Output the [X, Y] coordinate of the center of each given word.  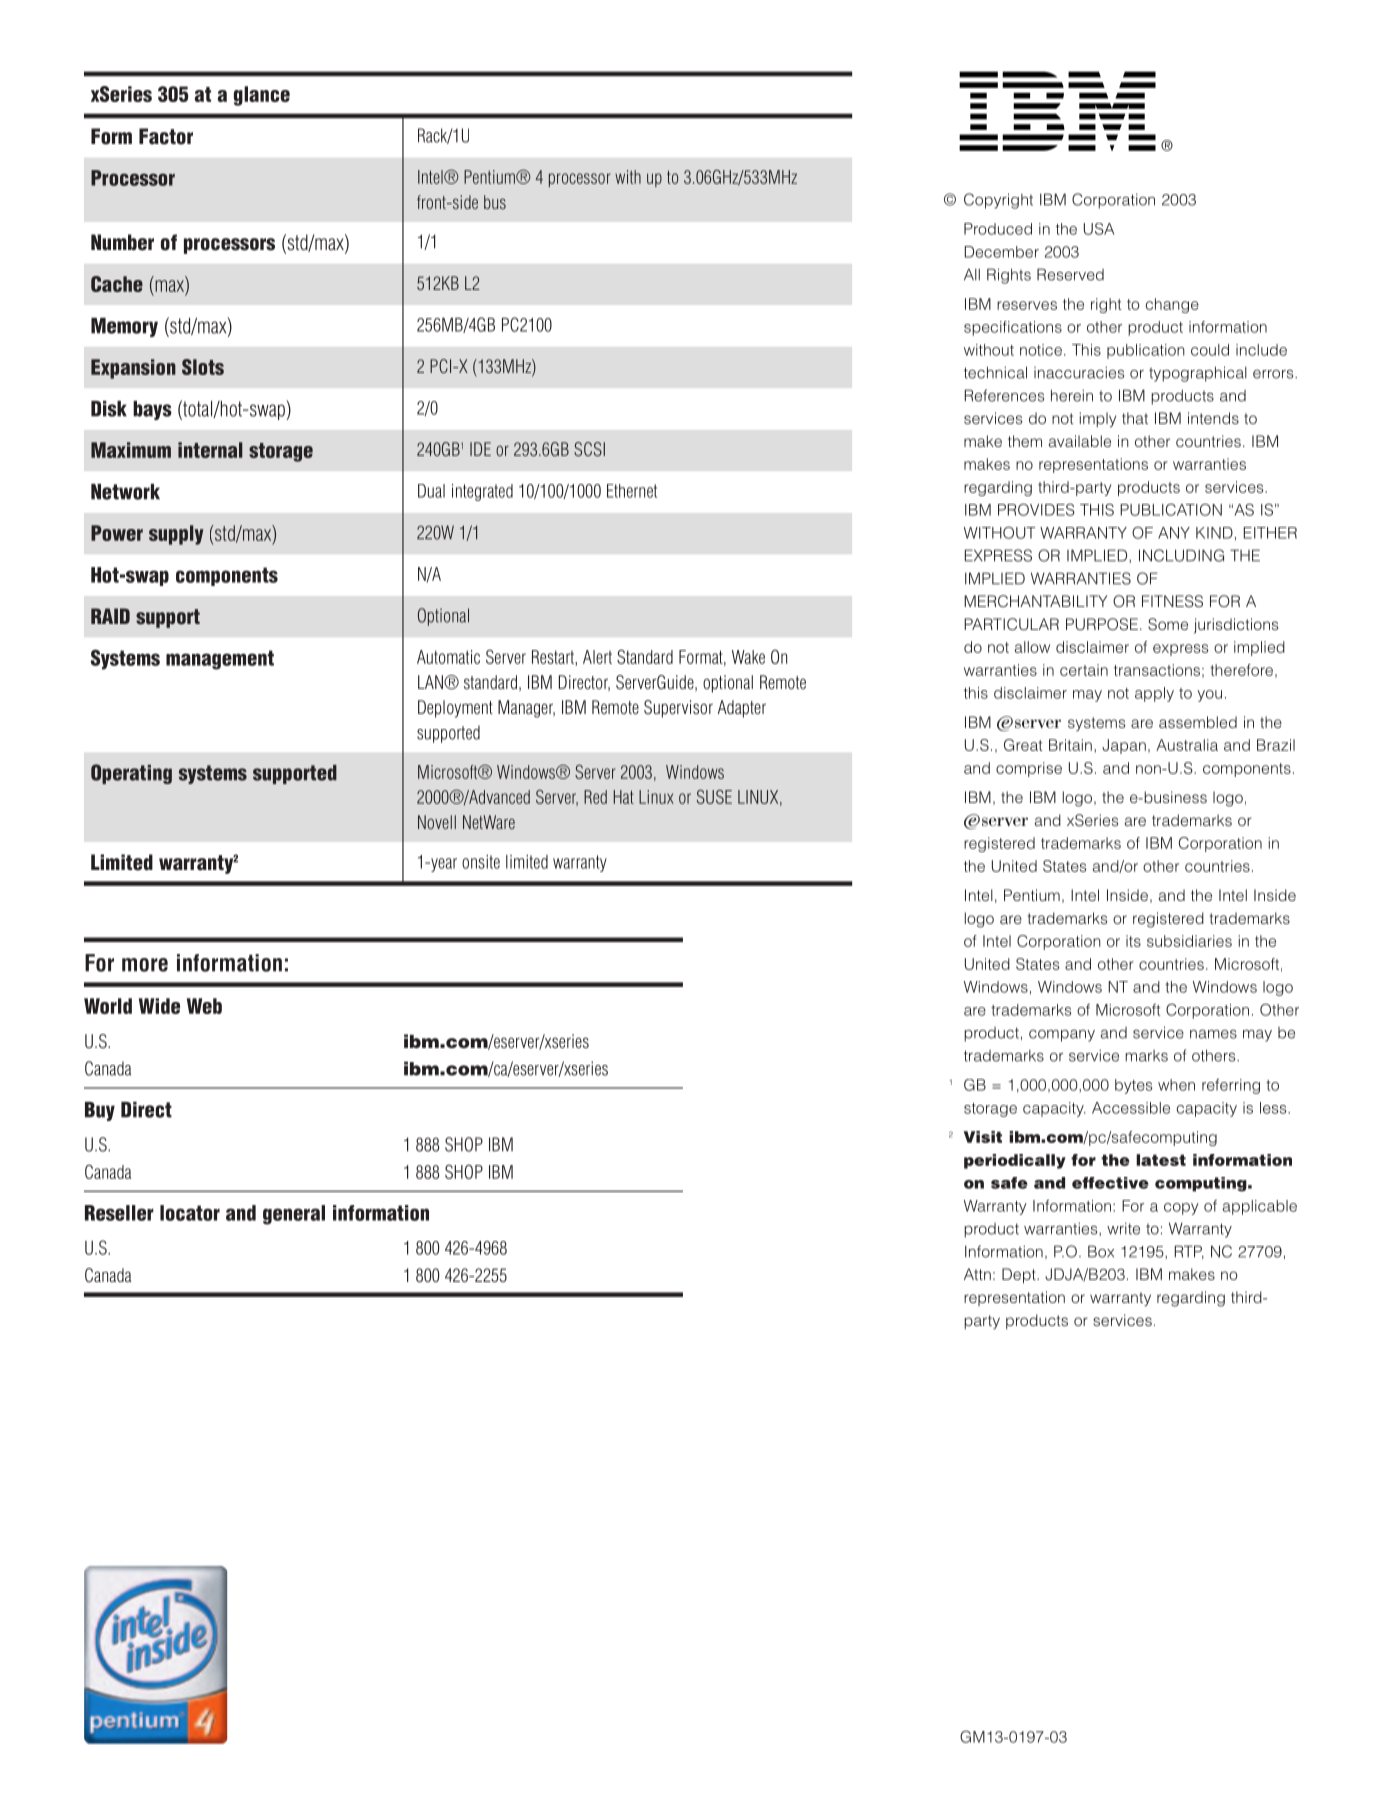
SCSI [589, 449]
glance [262, 96]
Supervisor [678, 709]
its [1133, 941]
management [220, 660]
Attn [977, 1274]
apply [1154, 694]
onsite [481, 862]
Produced [998, 229]
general [294, 1215]
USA [1099, 229]
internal [210, 450]
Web [204, 1006]
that [1135, 418]
